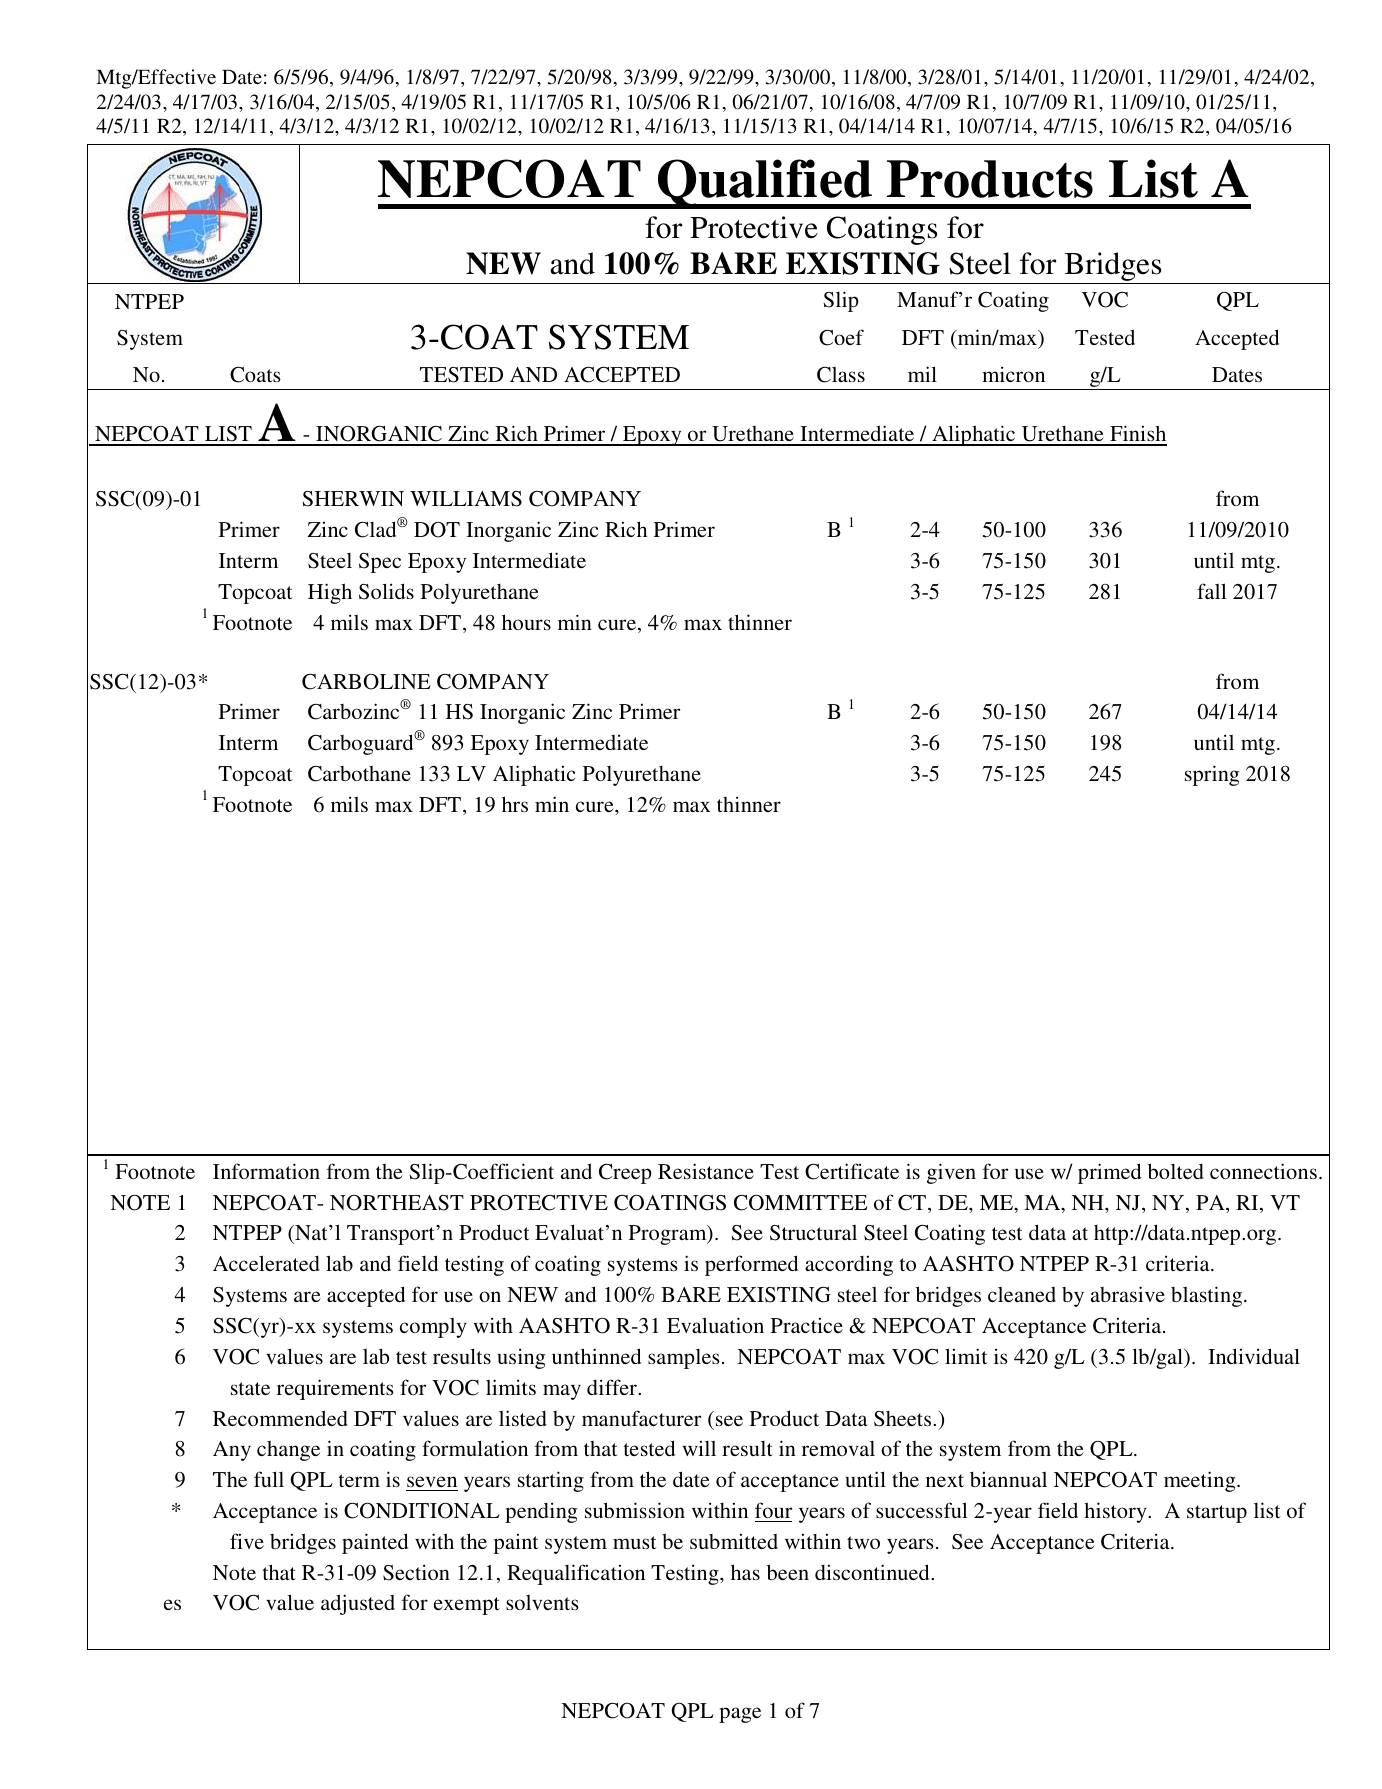  Describe the element at coordinates (1116, 1512) in the document. I see `history` at that location.
